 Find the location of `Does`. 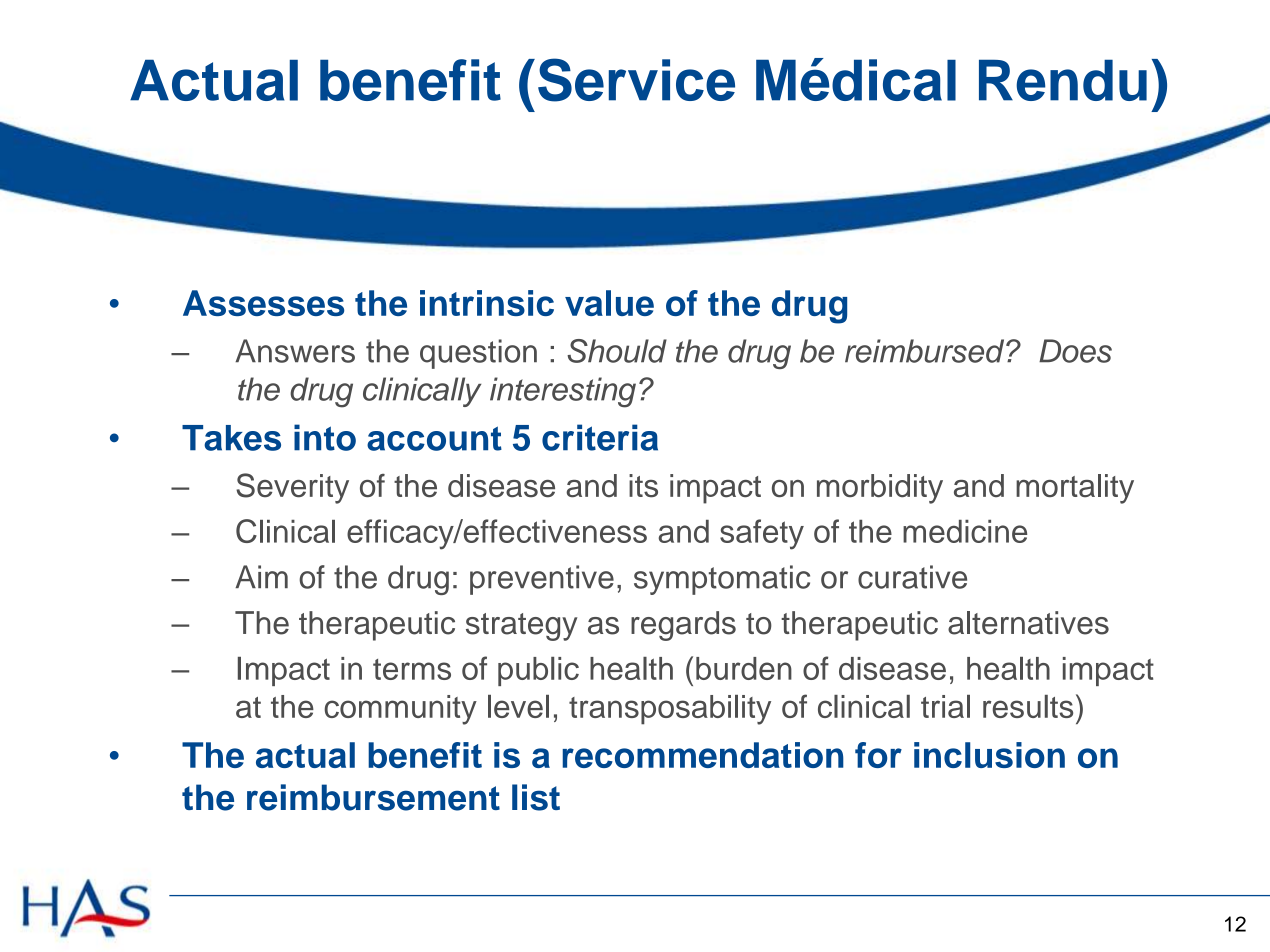

Does is located at coordinates (1075, 351).
